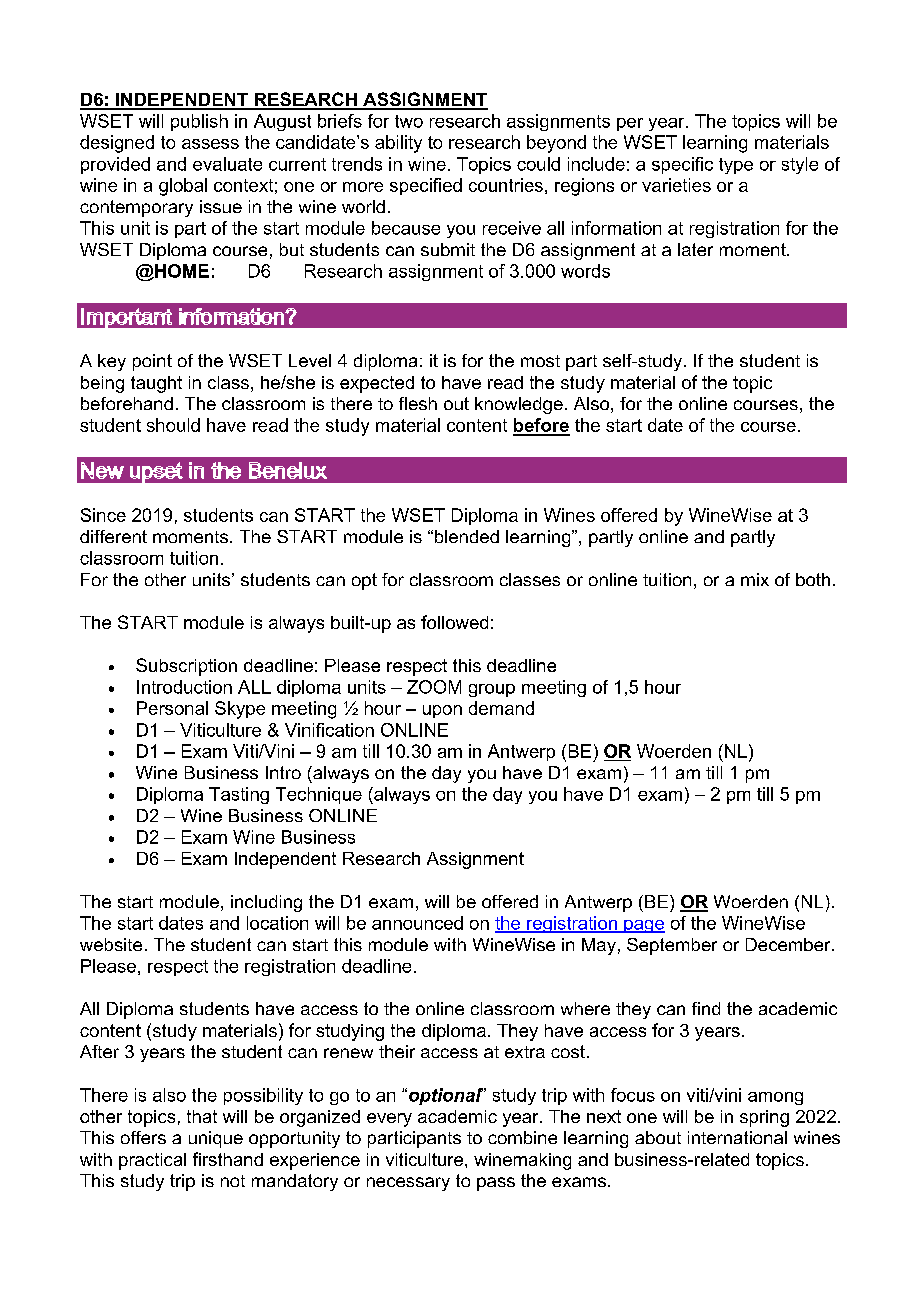 The height and width of the image is (1308, 924). I want to click on Technique, so click(319, 795).
